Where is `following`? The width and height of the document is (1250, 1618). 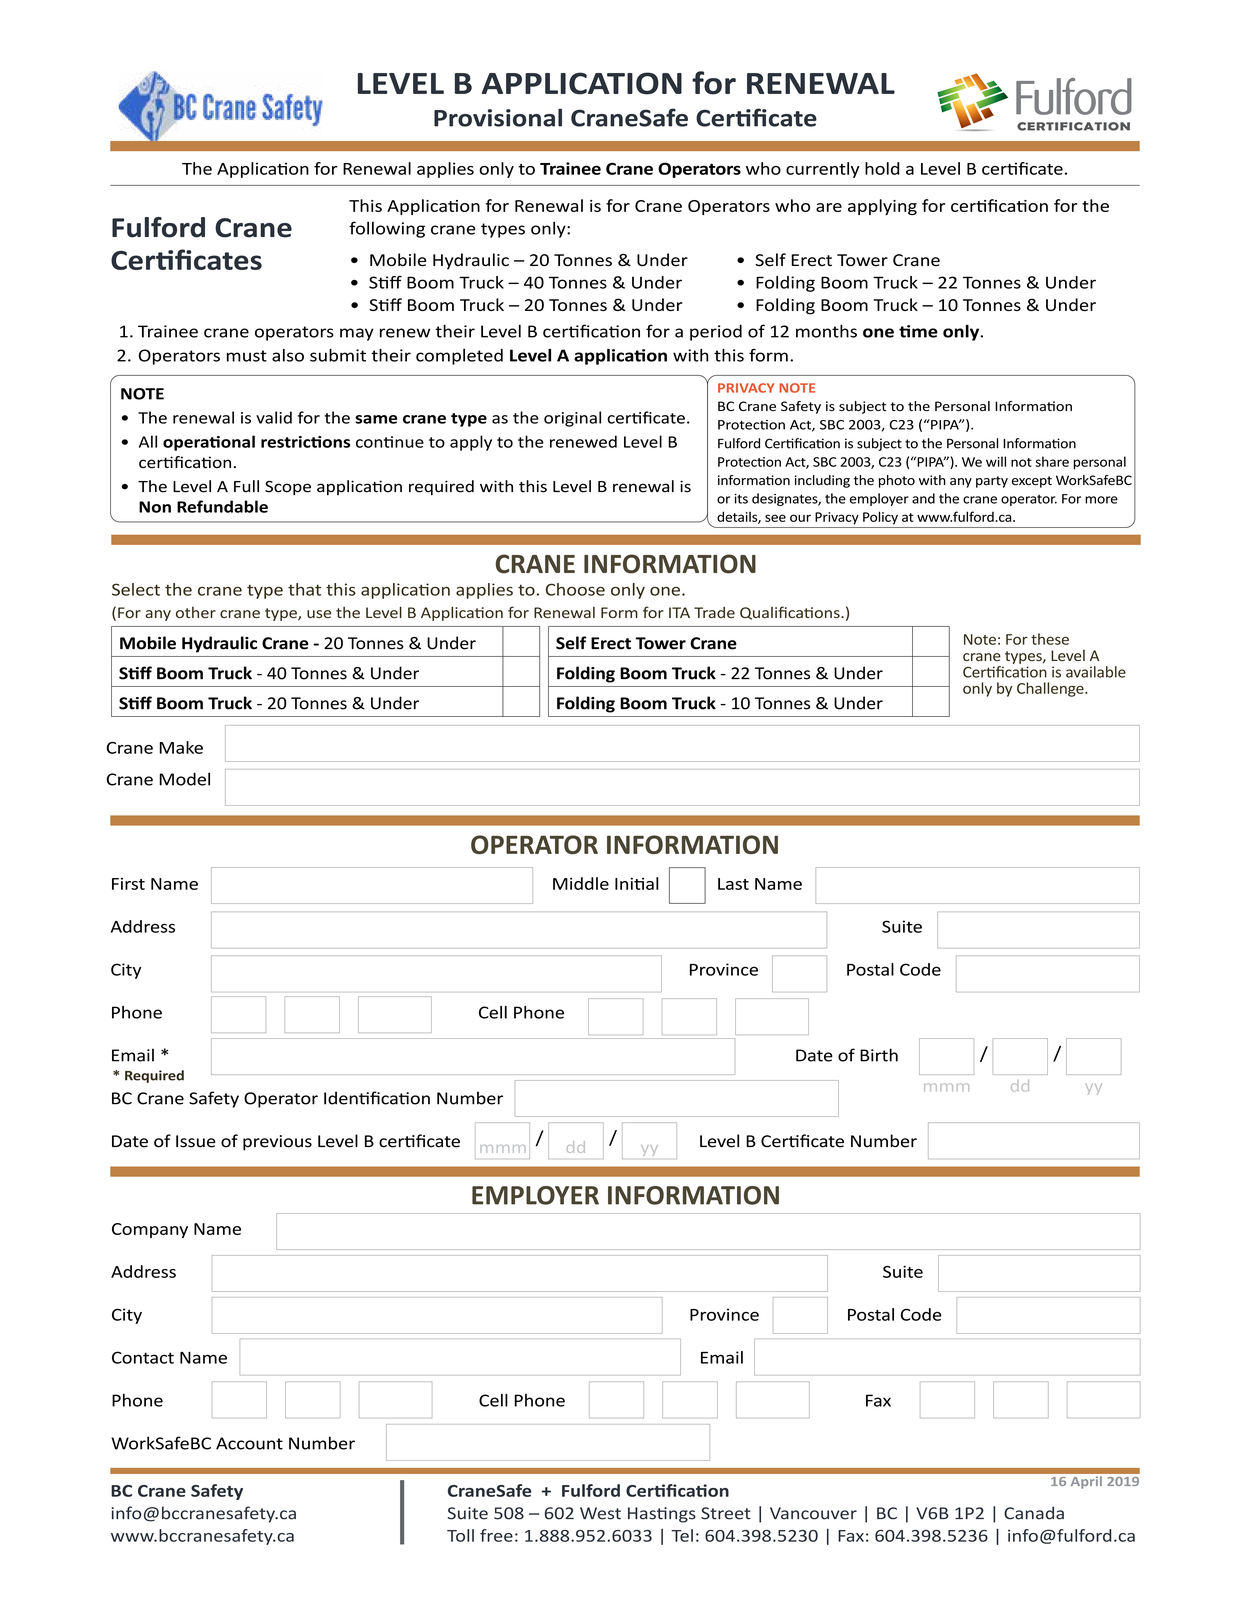 following is located at coordinates (387, 229).
